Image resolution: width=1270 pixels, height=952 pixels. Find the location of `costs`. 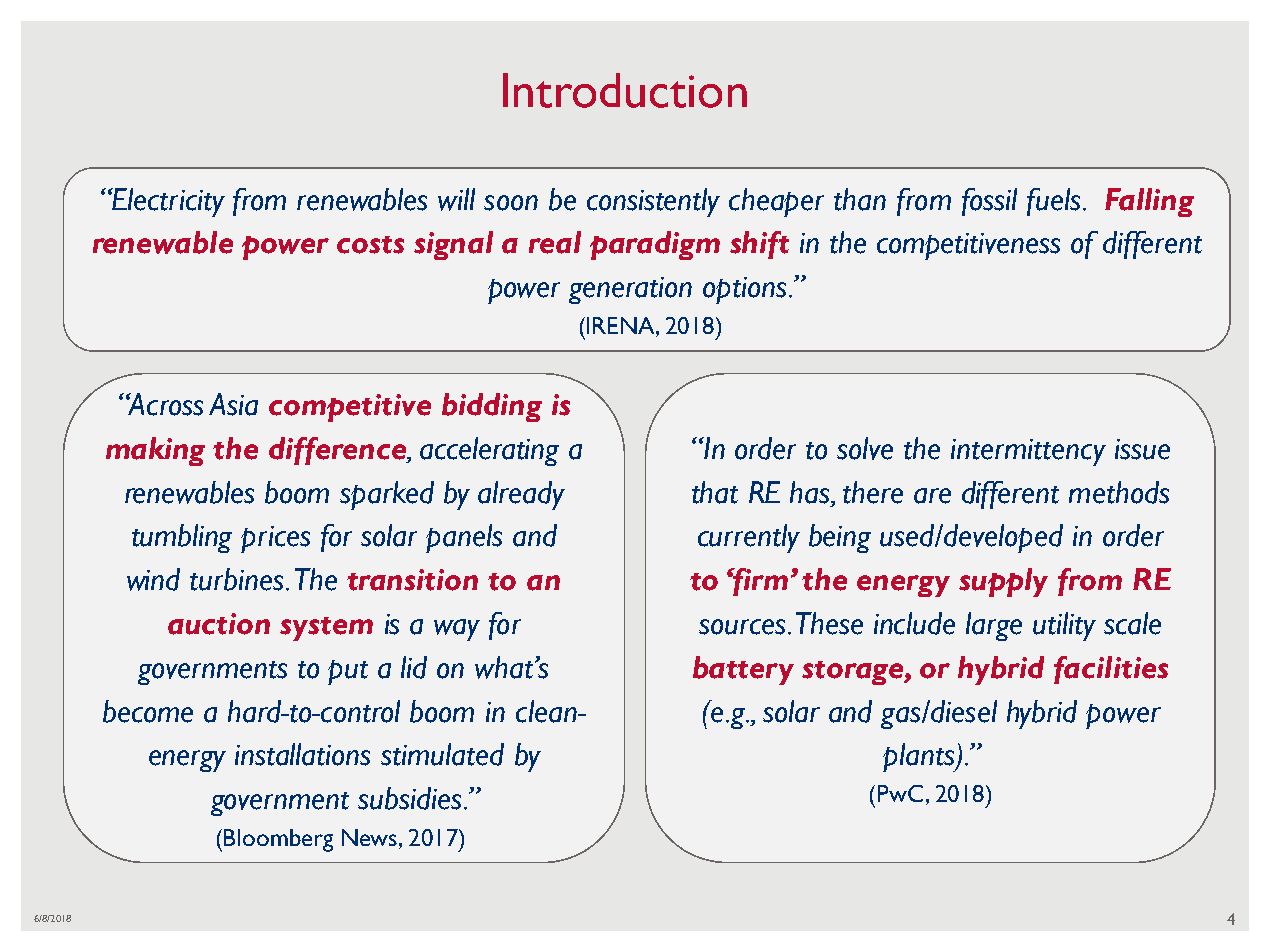

costs is located at coordinates (370, 245).
